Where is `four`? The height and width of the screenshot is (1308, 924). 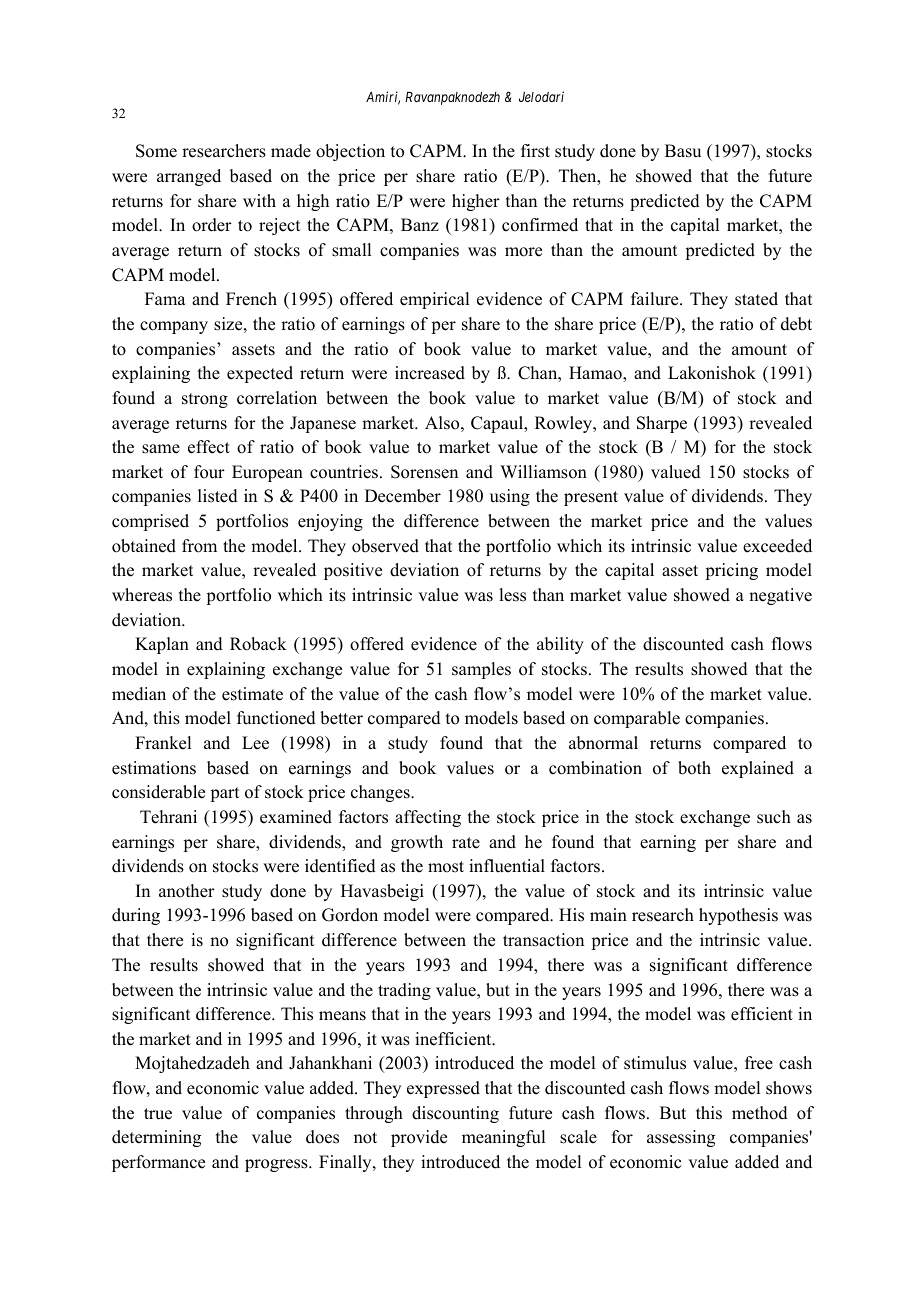 four is located at coordinates (209, 472).
